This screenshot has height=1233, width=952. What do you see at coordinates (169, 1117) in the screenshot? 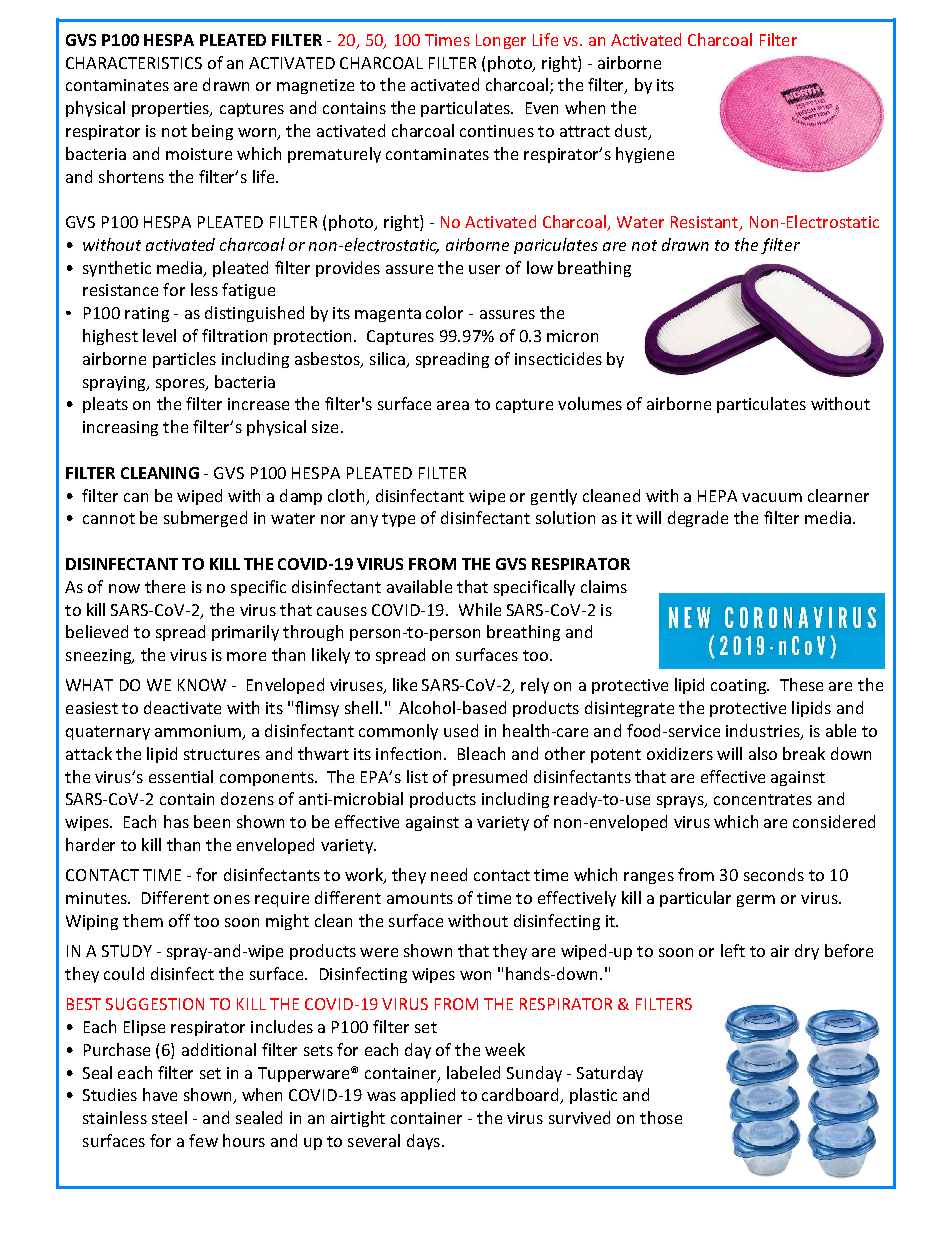
I see `steel` at bounding box center [169, 1117].
